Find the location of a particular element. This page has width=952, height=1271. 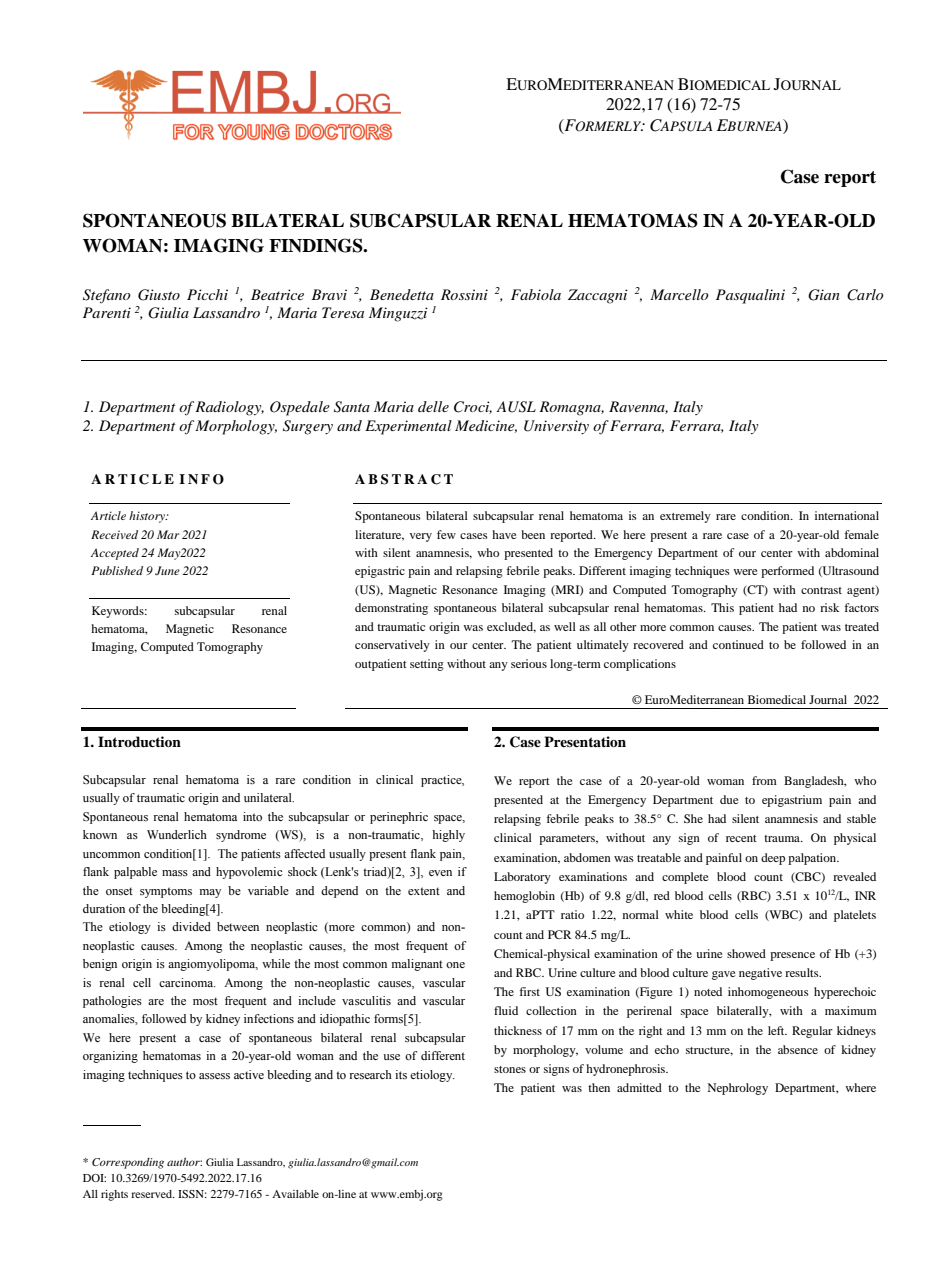

Rossini is located at coordinates (464, 294).
